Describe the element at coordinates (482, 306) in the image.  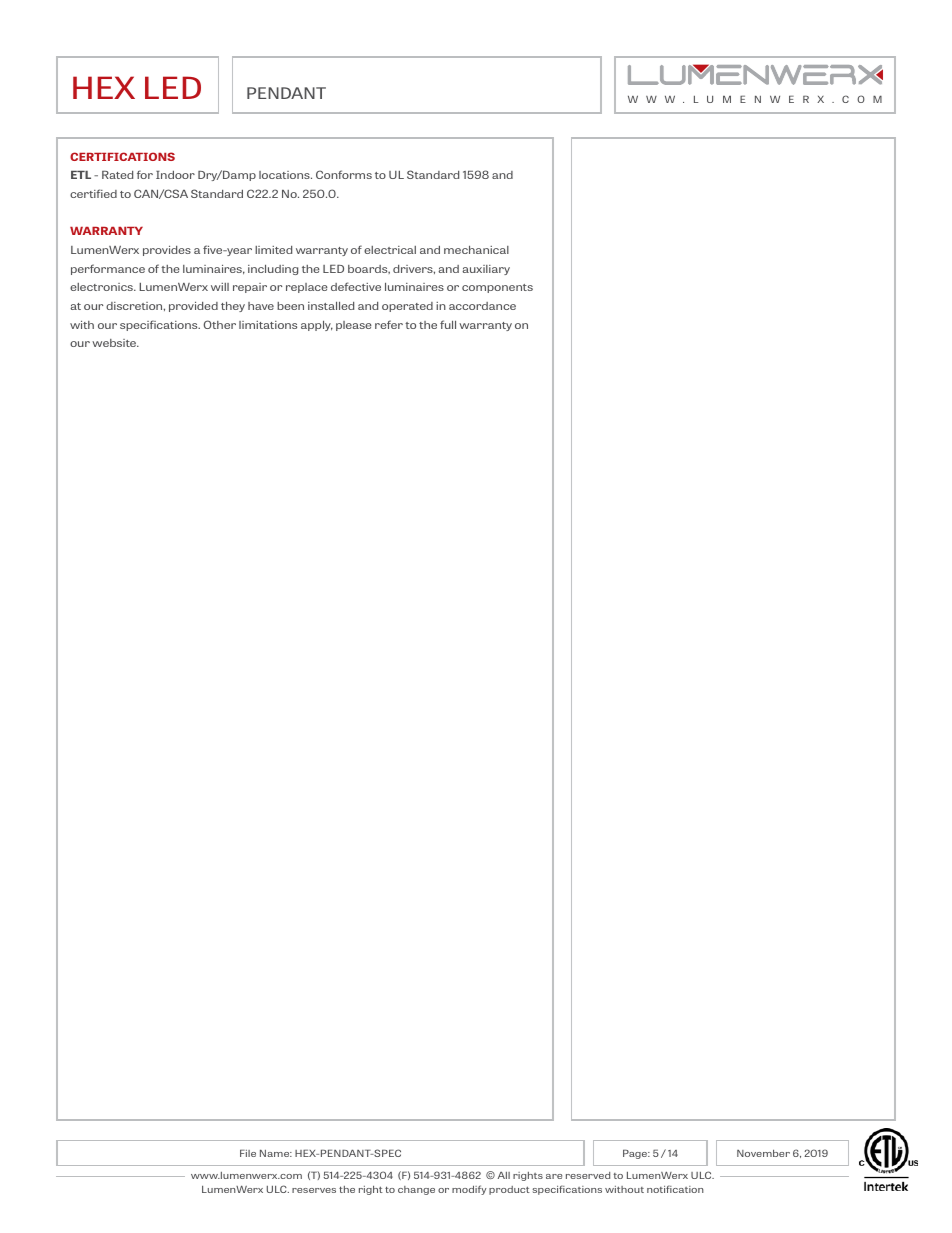
I see `accordance` at that location.
